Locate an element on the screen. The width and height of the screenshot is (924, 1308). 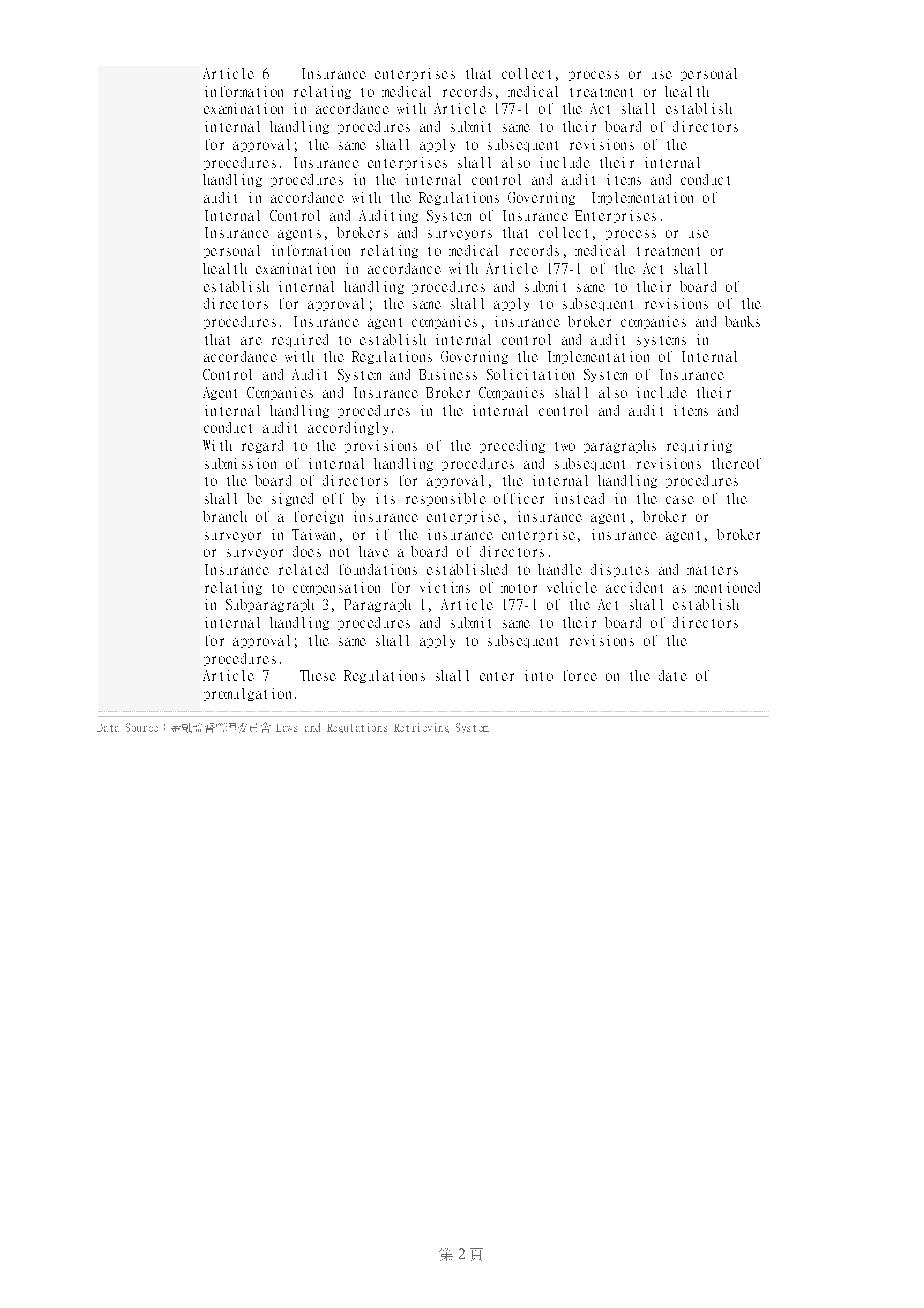
compensation is located at coordinates (336, 588).
